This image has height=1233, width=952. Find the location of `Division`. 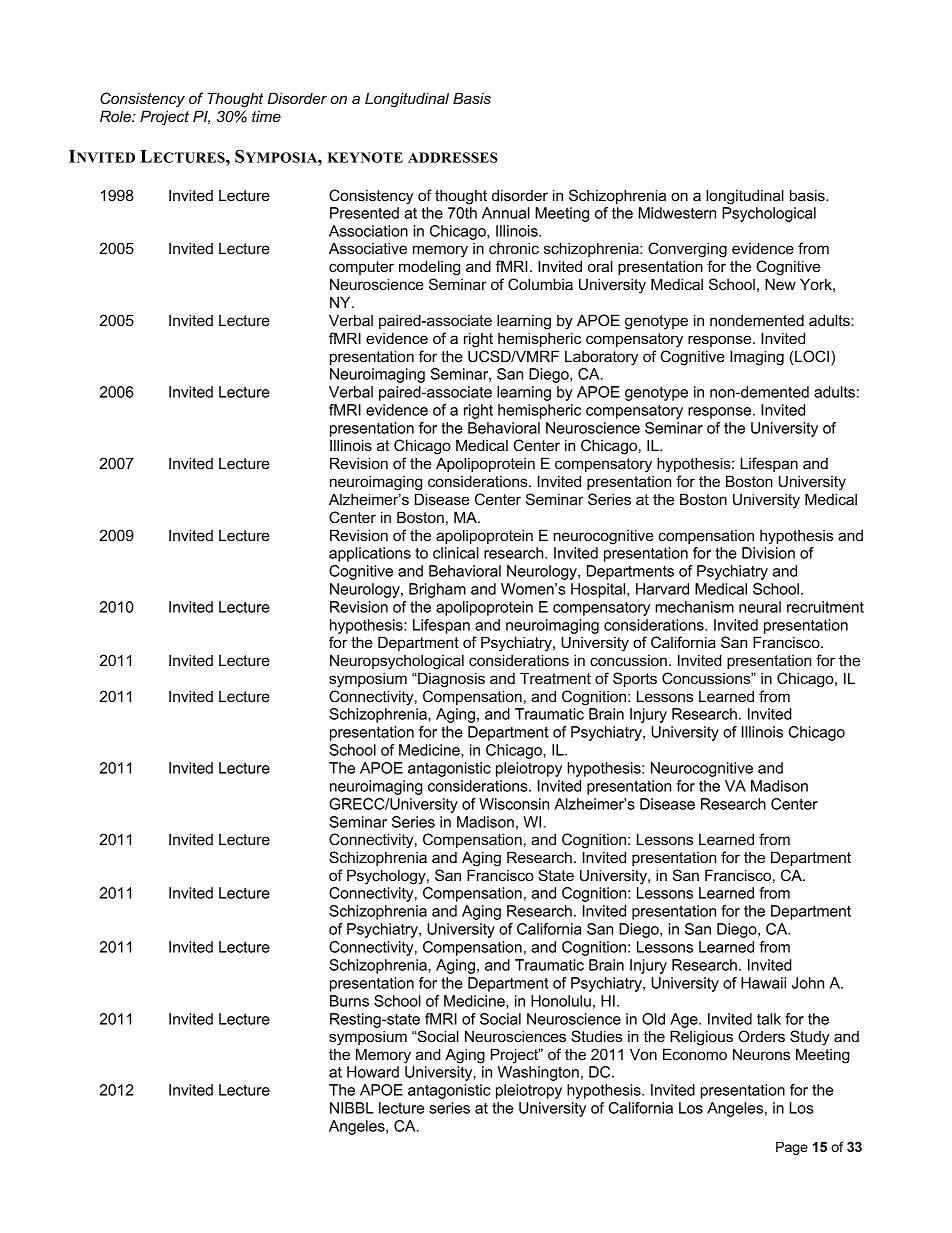

Division is located at coordinates (768, 553).
